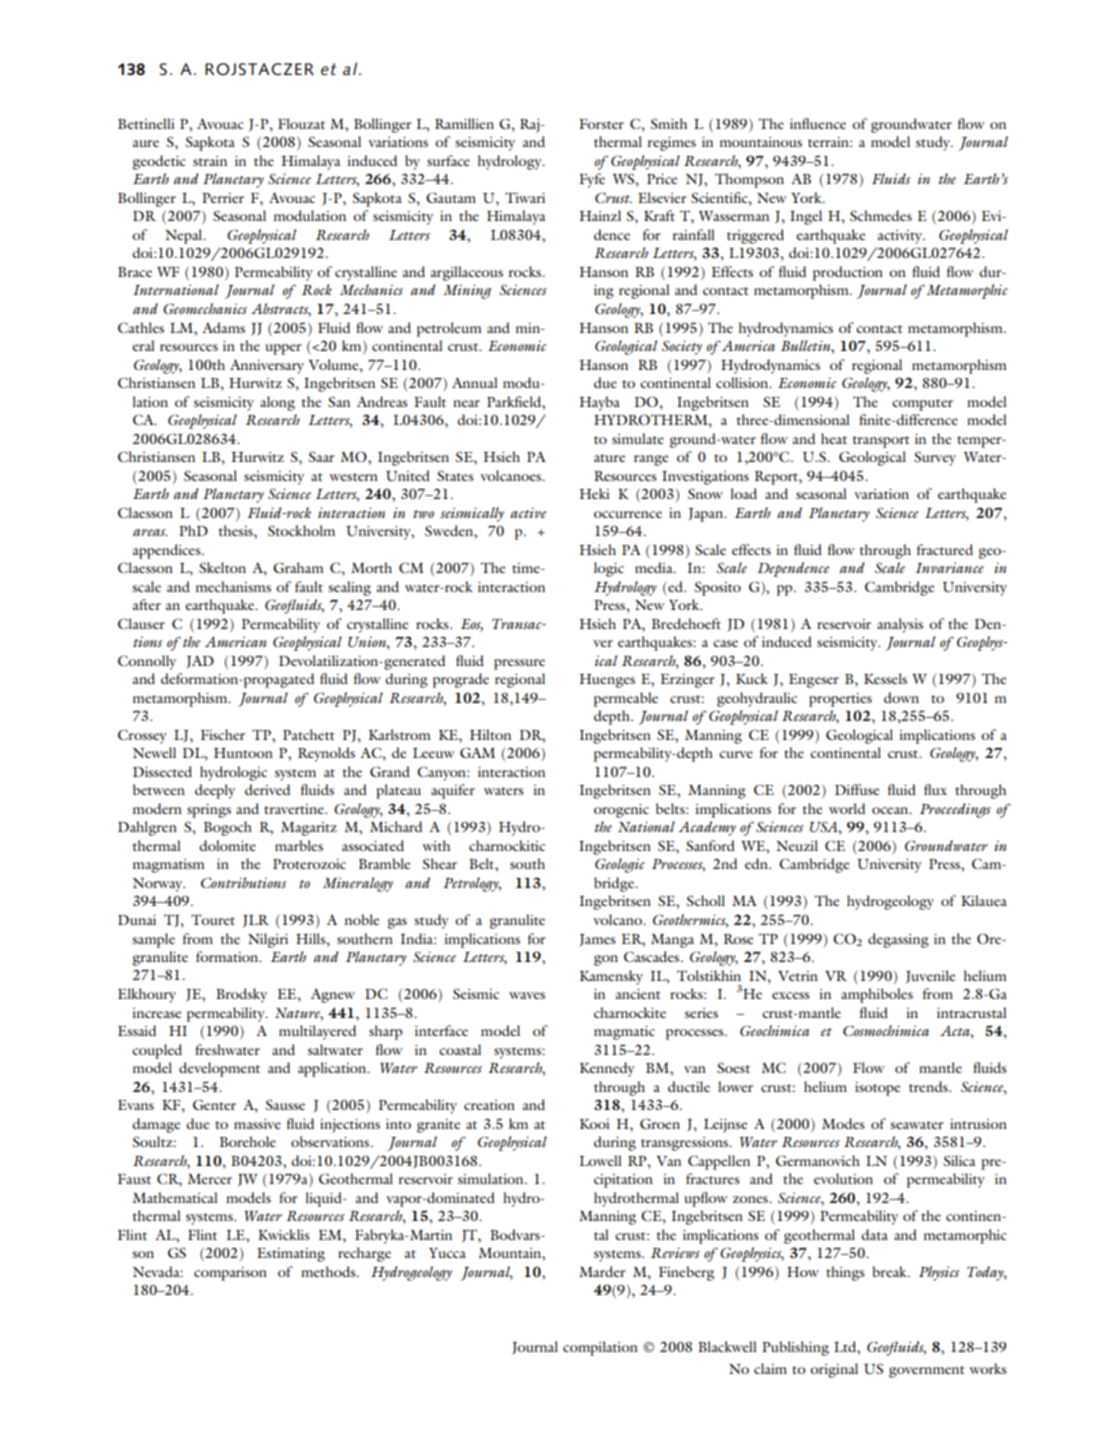 Image resolution: width=1107 pixels, height=1454 pixels. Describe the element at coordinates (230, 1274) in the screenshot. I see `comparison` at that location.
